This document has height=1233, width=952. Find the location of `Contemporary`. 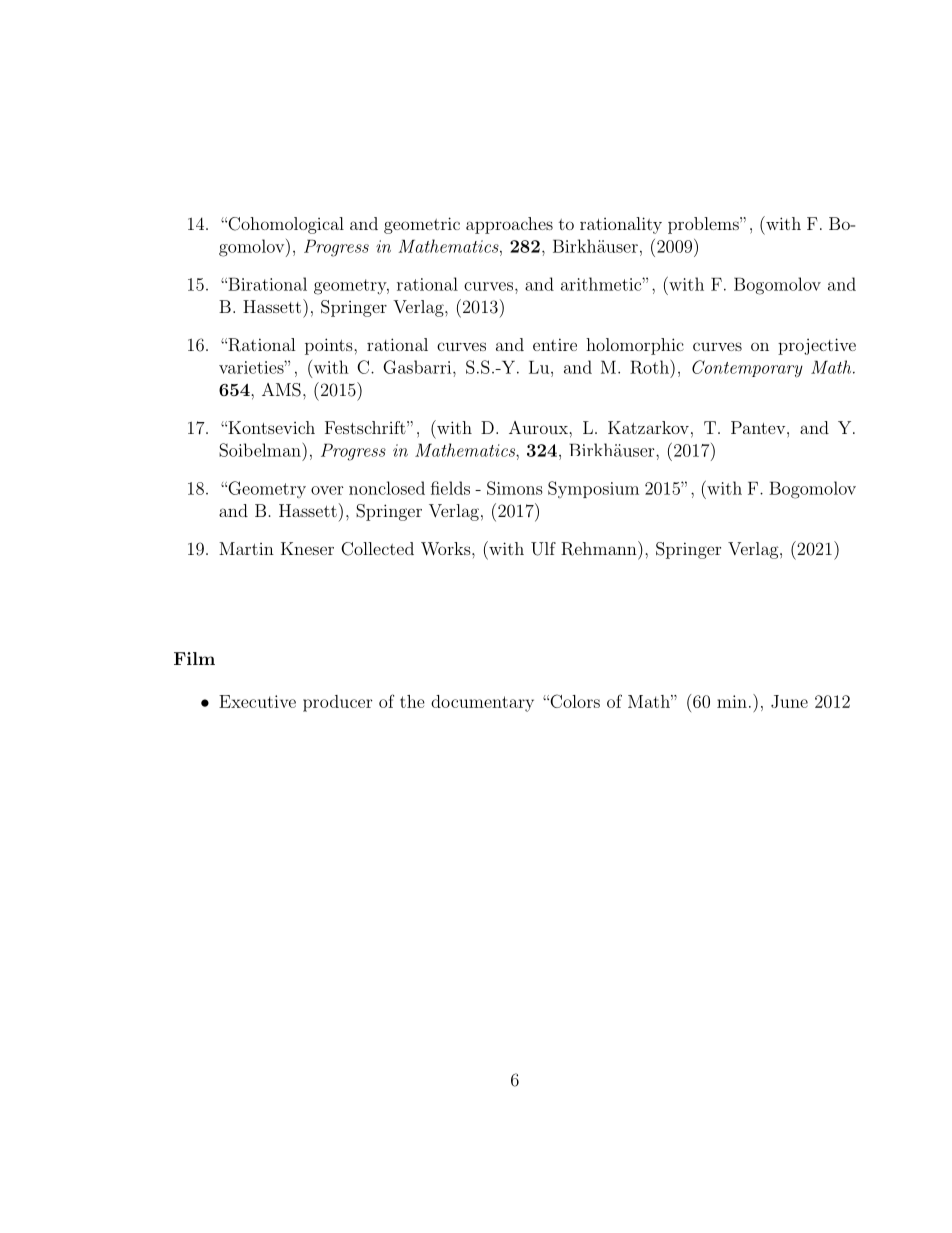

Contemporary is located at coordinates (747, 369).
